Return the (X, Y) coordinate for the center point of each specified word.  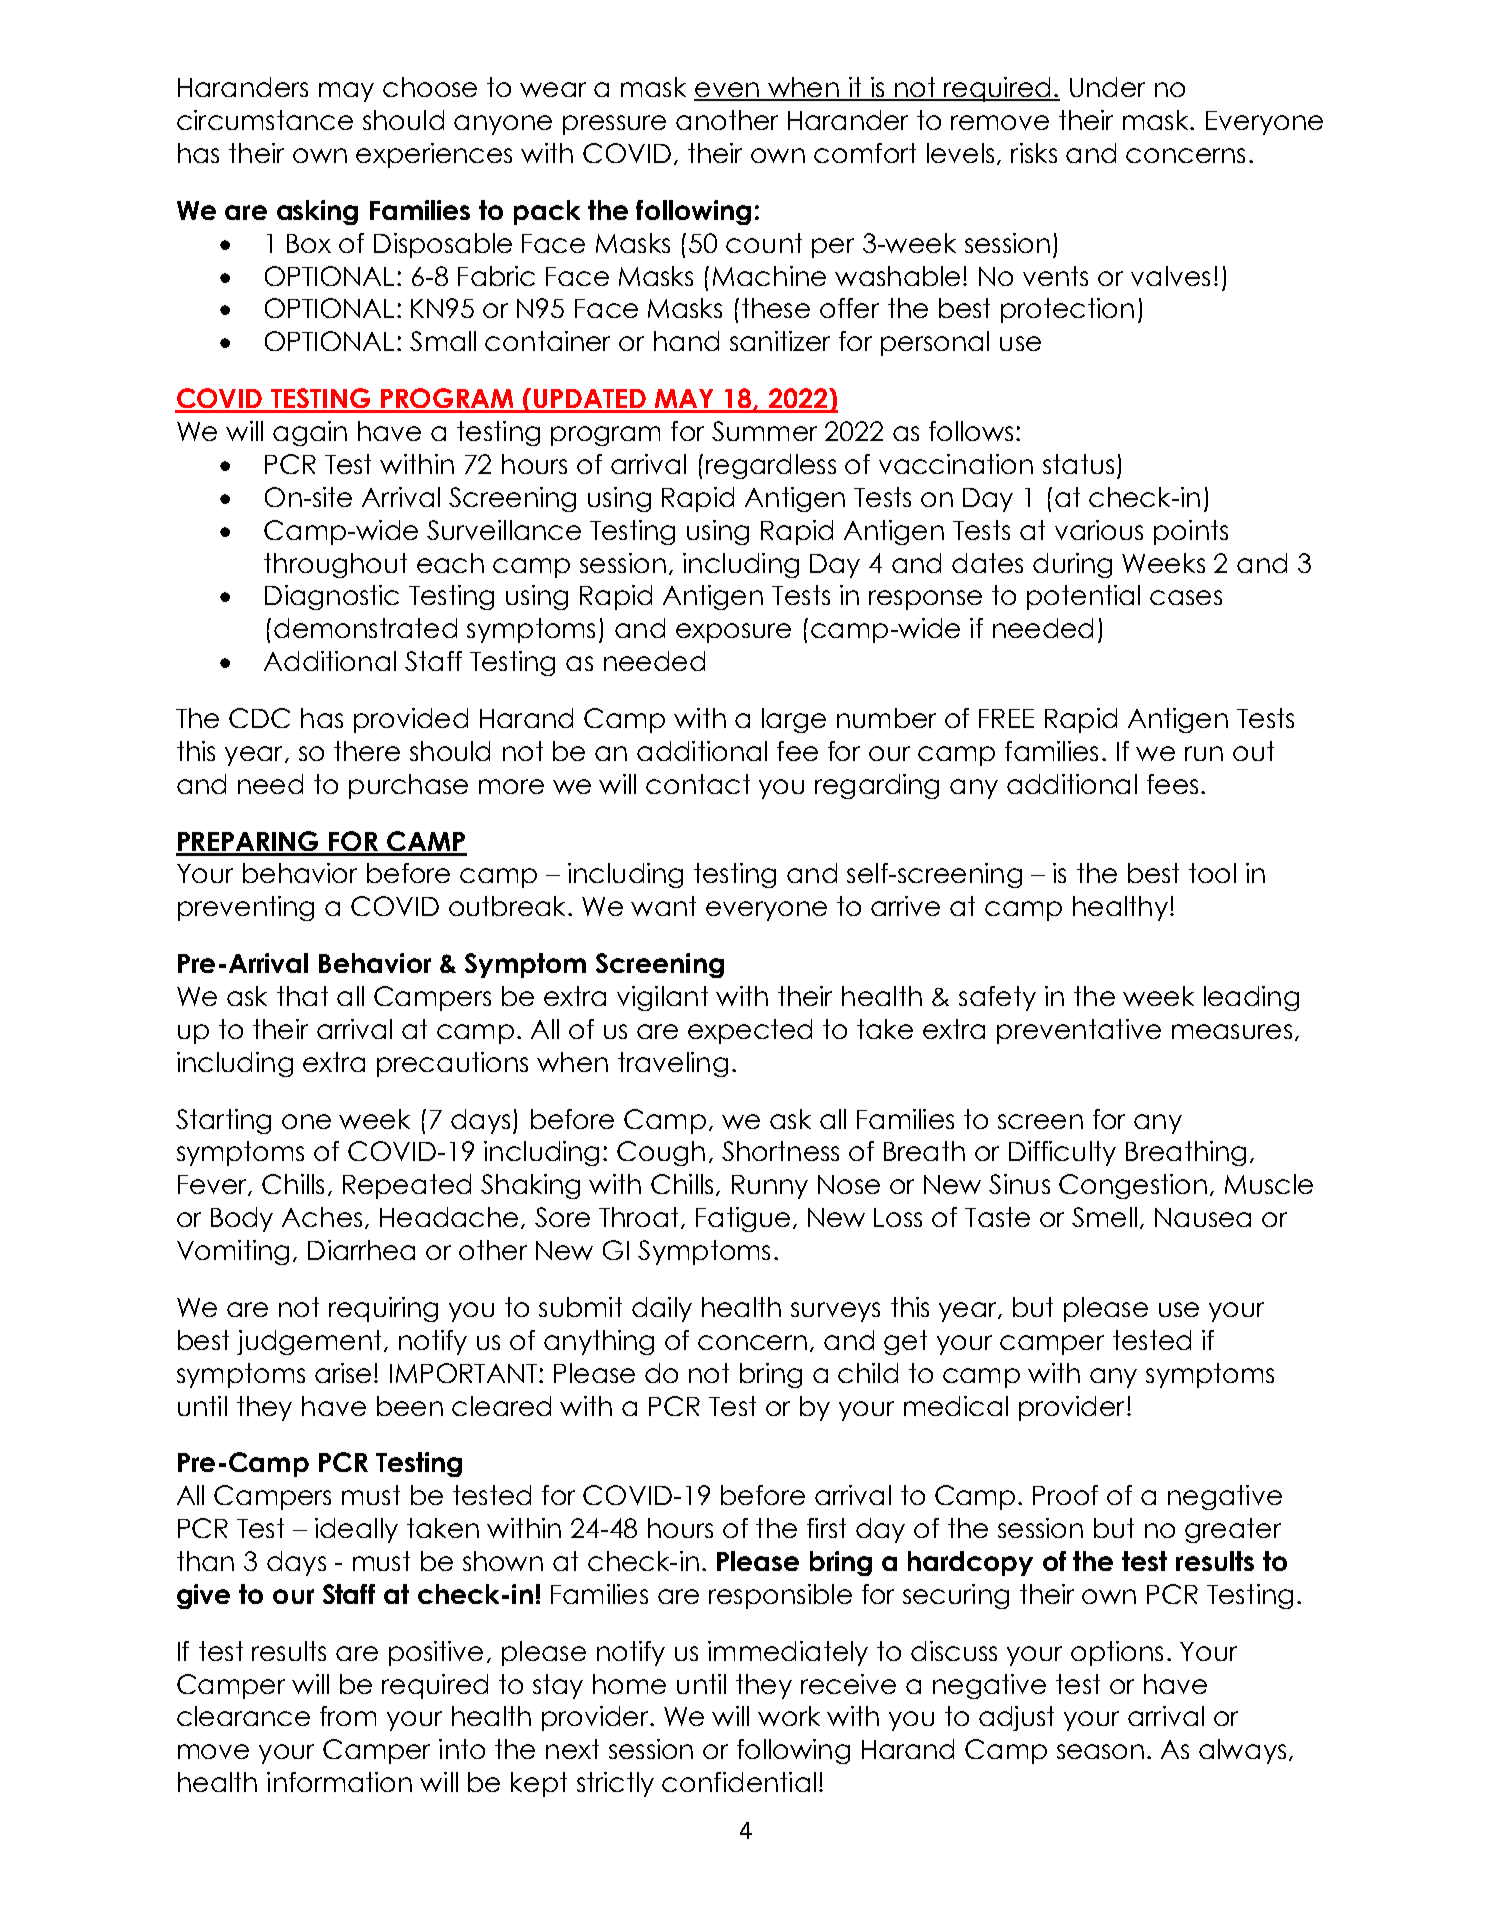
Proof (1065, 1495)
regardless (771, 466)
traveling (673, 1064)
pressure (614, 125)
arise (343, 1373)
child (868, 1373)
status (1078, 464)
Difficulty (1062, 1153)
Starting (223, 1121)
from (348, 1716)
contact (698, 784)
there (367, 751)
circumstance (265, 120)
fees (1172, 784)
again (310, 433)
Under (1107, 87)
